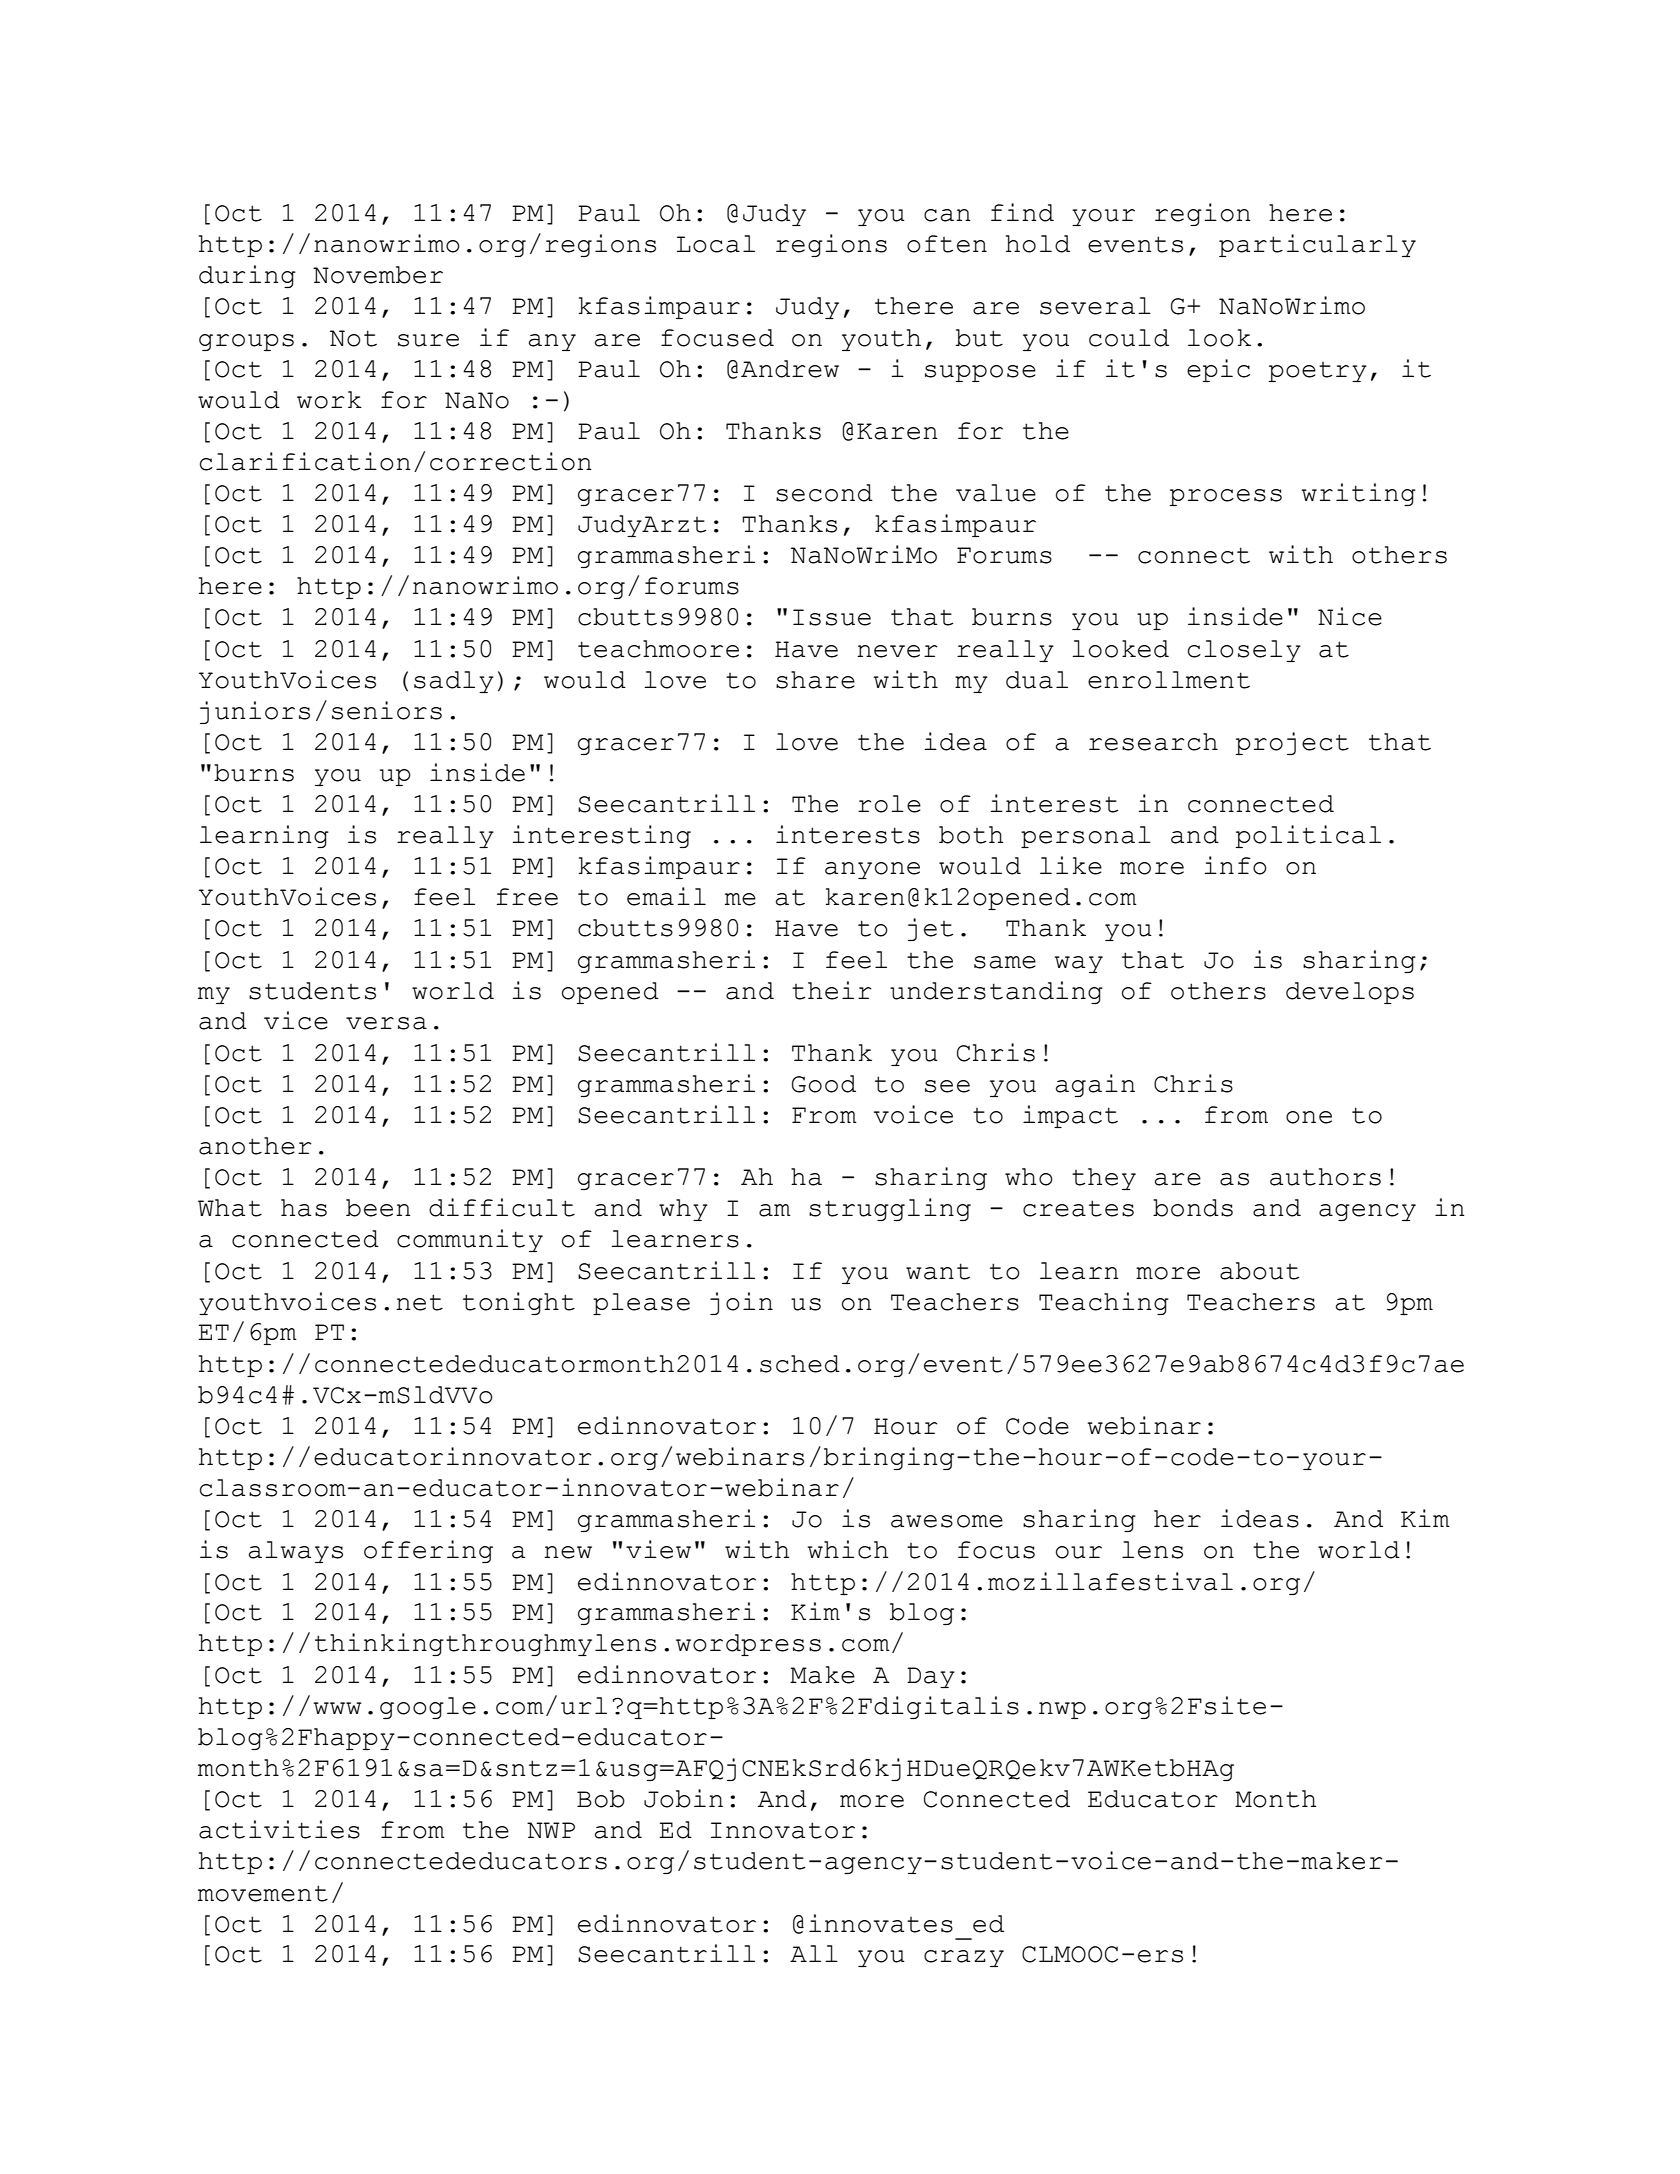 The height and width of the screenshot is (2174, 1680). I want to click on versa, so click(386, 1023).
